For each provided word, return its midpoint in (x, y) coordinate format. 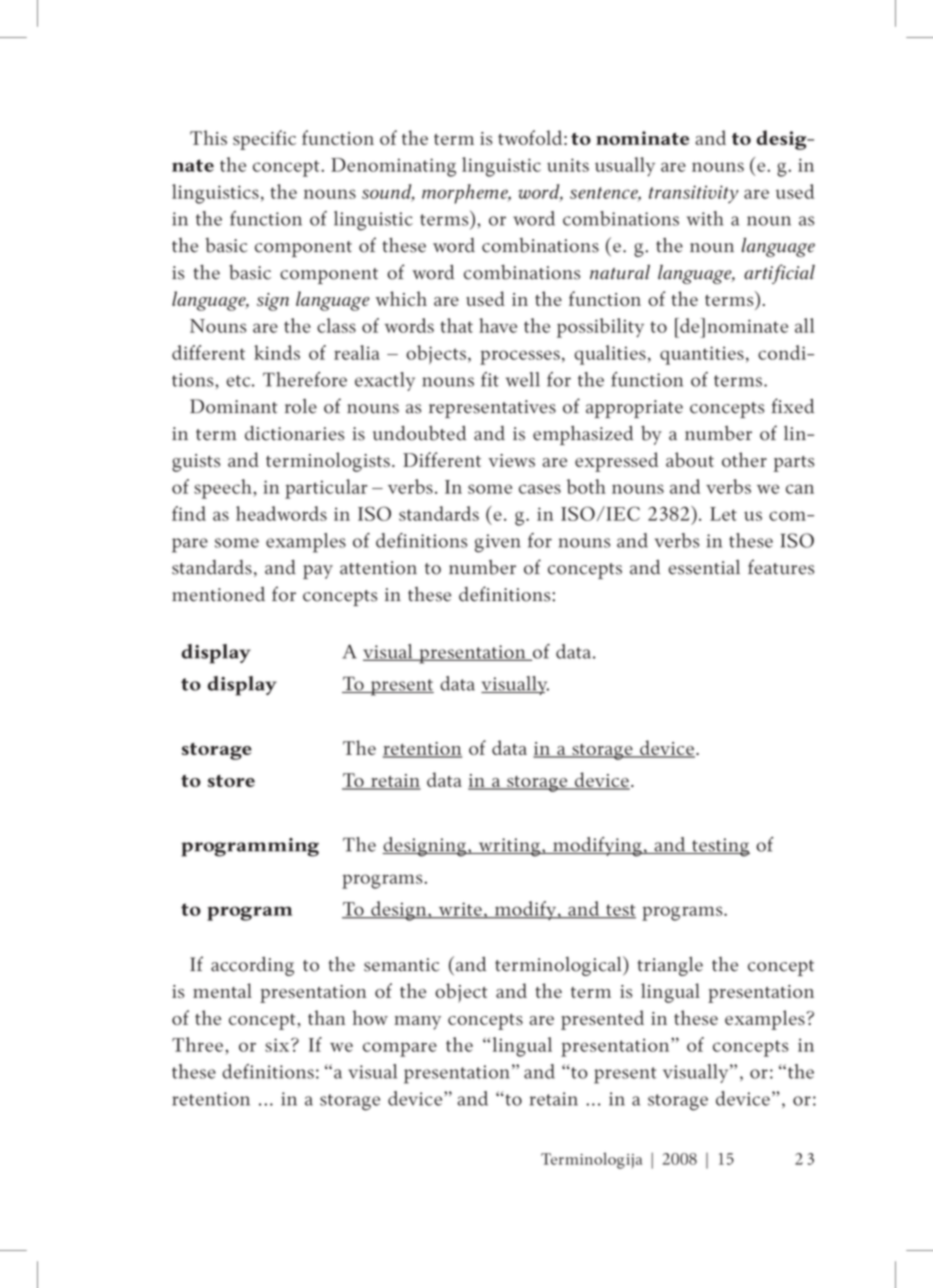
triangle (670, 966)
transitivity (693, 194)
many (417, 1023)
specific (264, 140)
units (568, 165)
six (278, 1045)
